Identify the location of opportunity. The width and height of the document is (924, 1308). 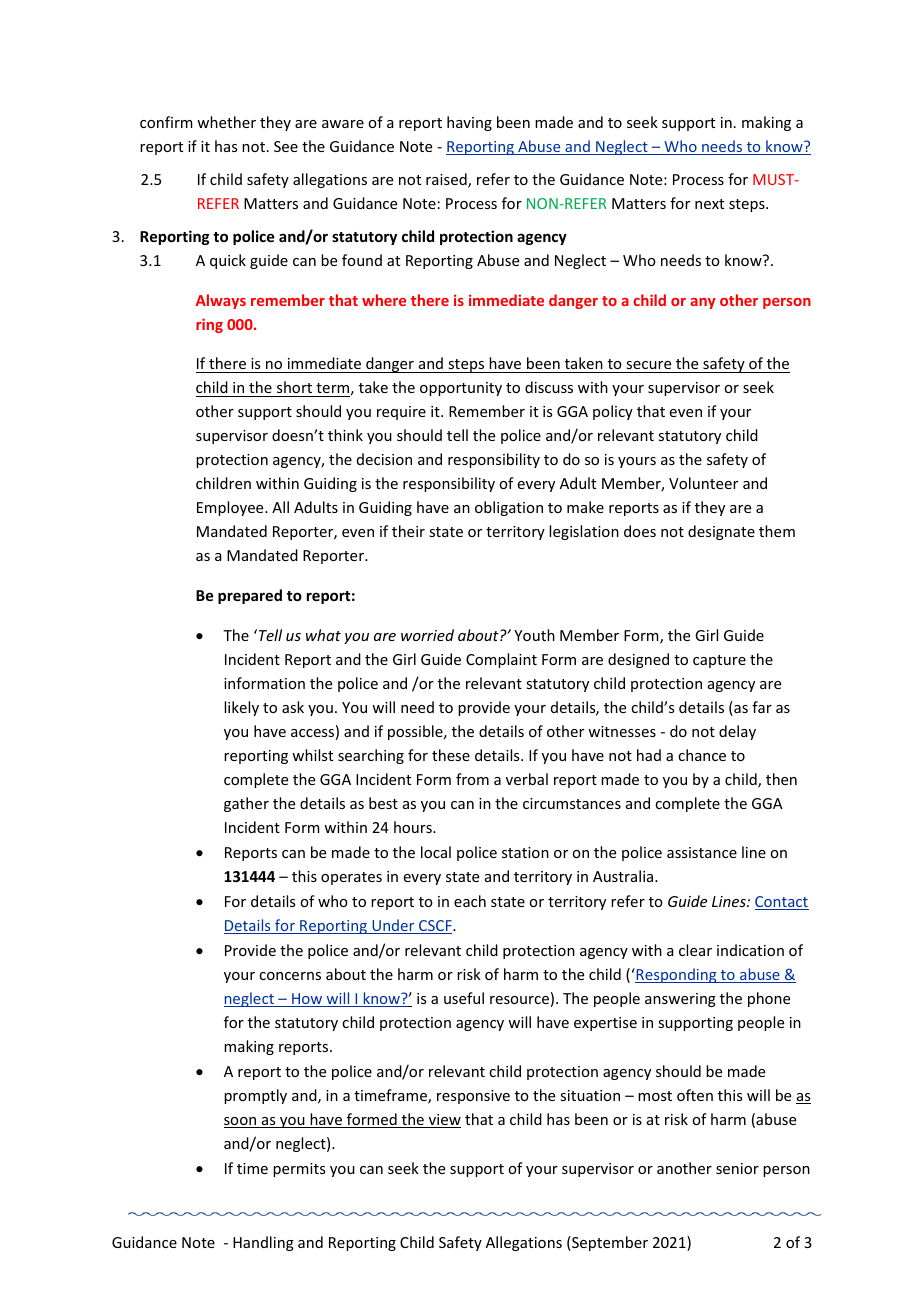
(461, 389).
